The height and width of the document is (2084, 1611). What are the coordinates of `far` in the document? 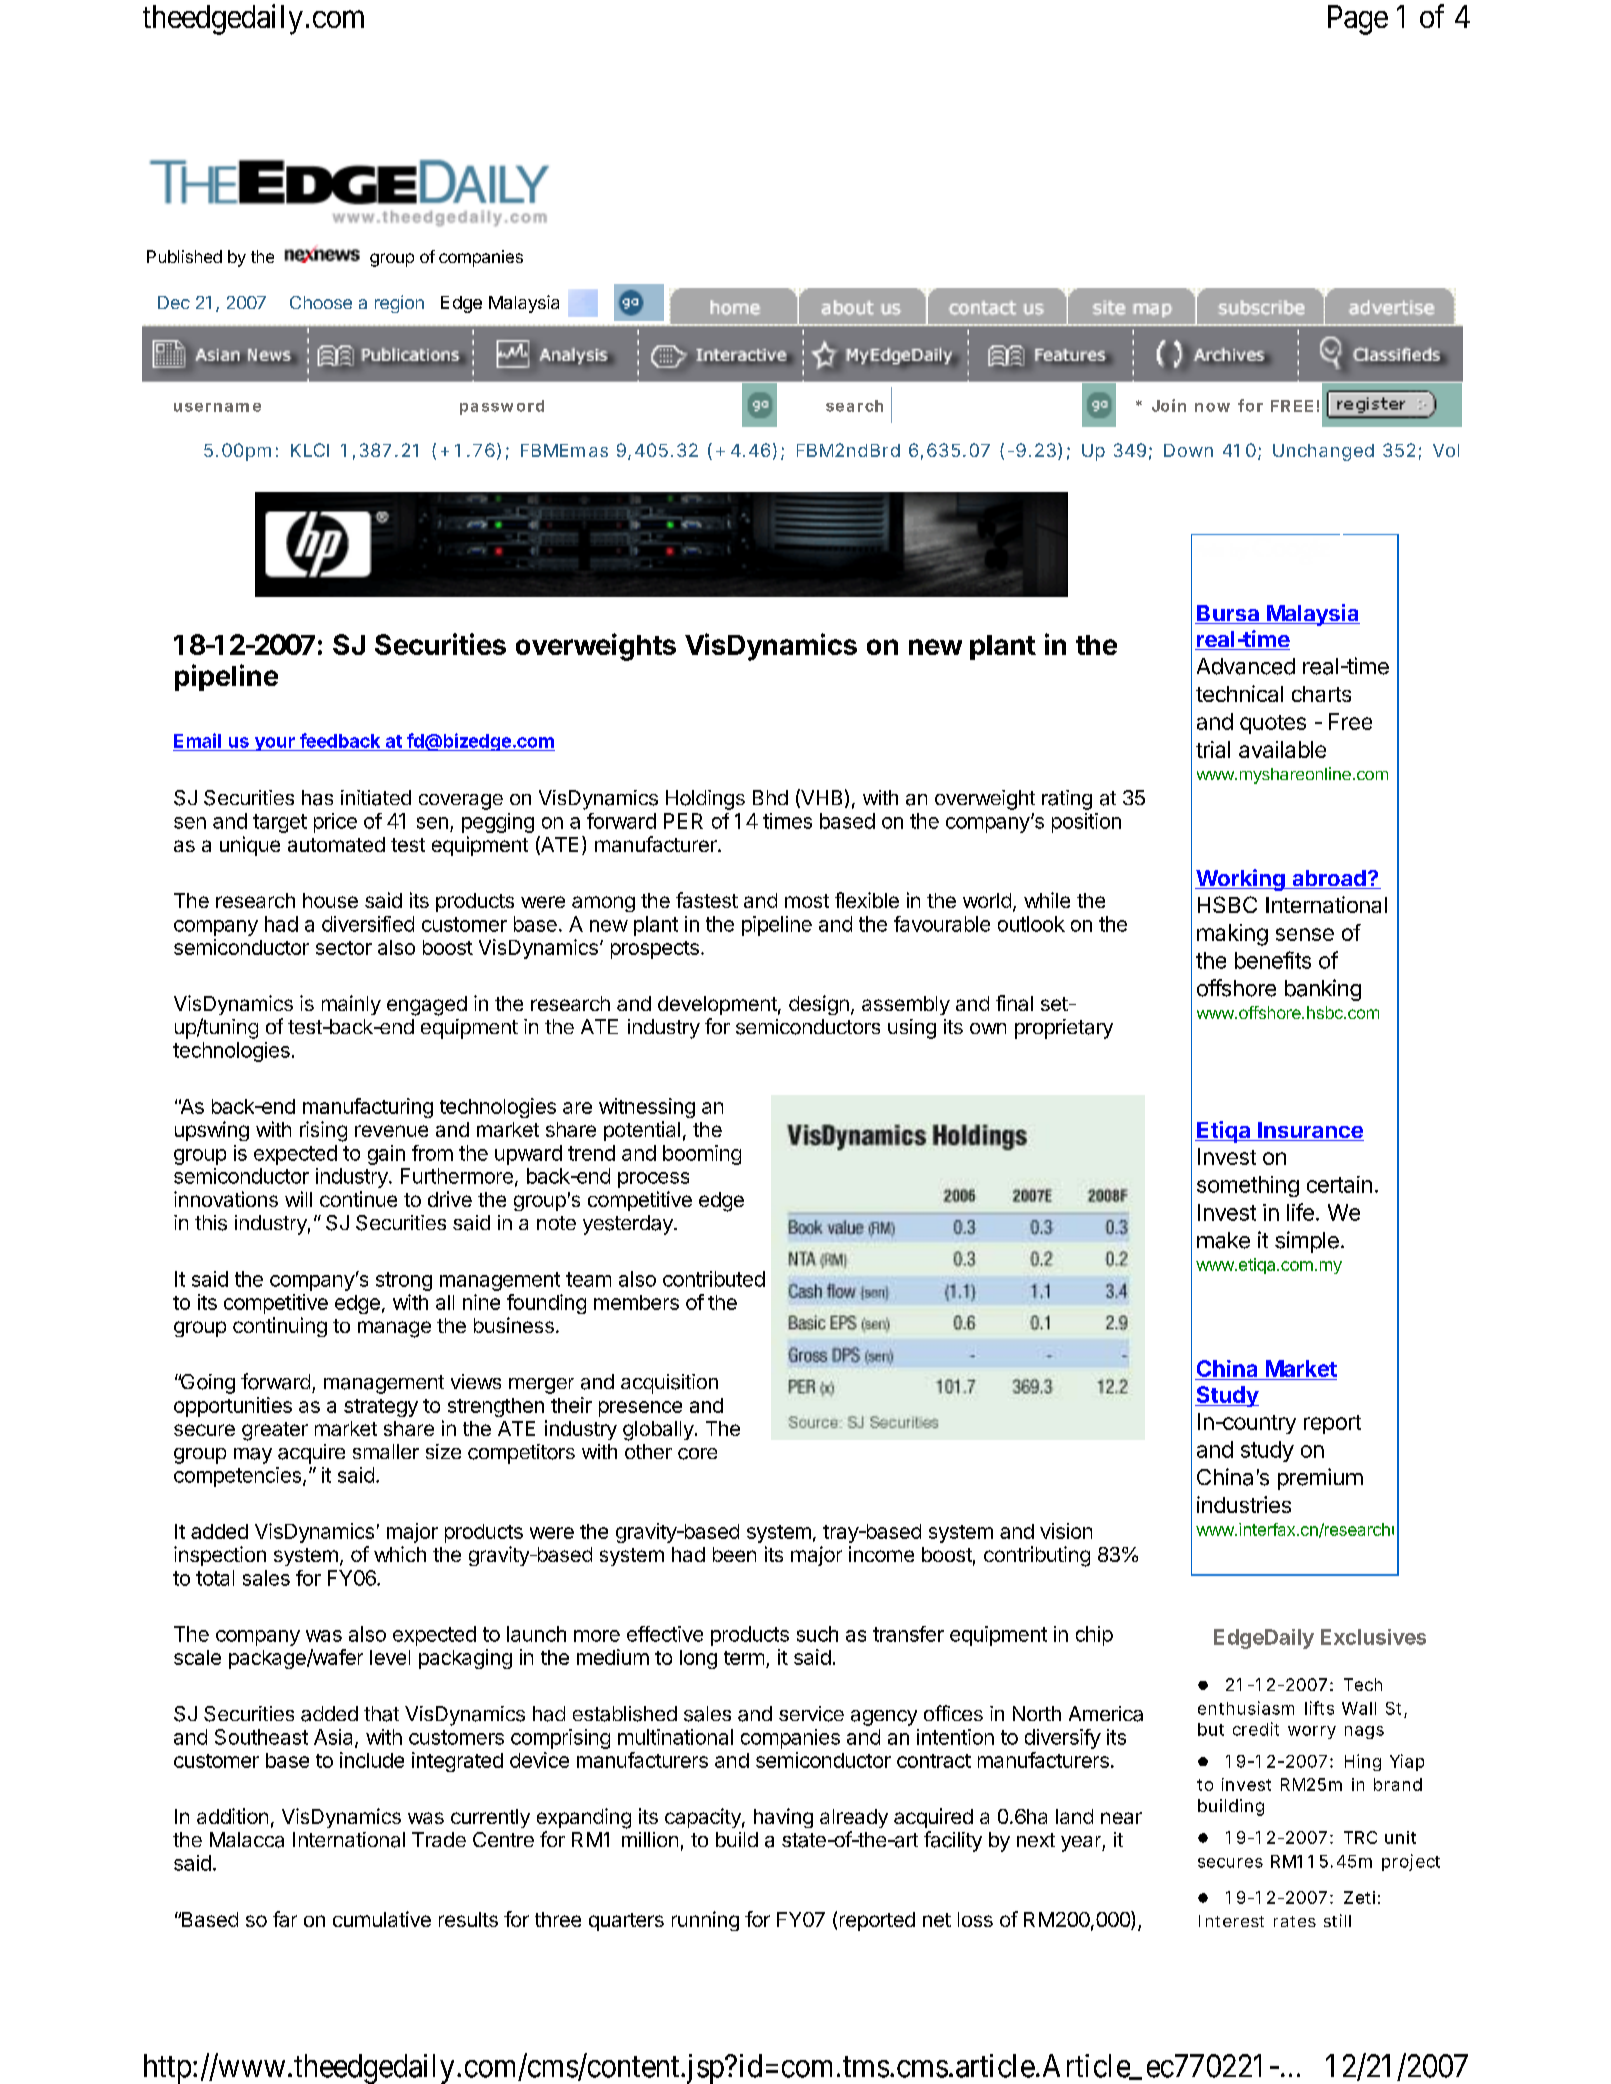 It's located at (285, 1919).
